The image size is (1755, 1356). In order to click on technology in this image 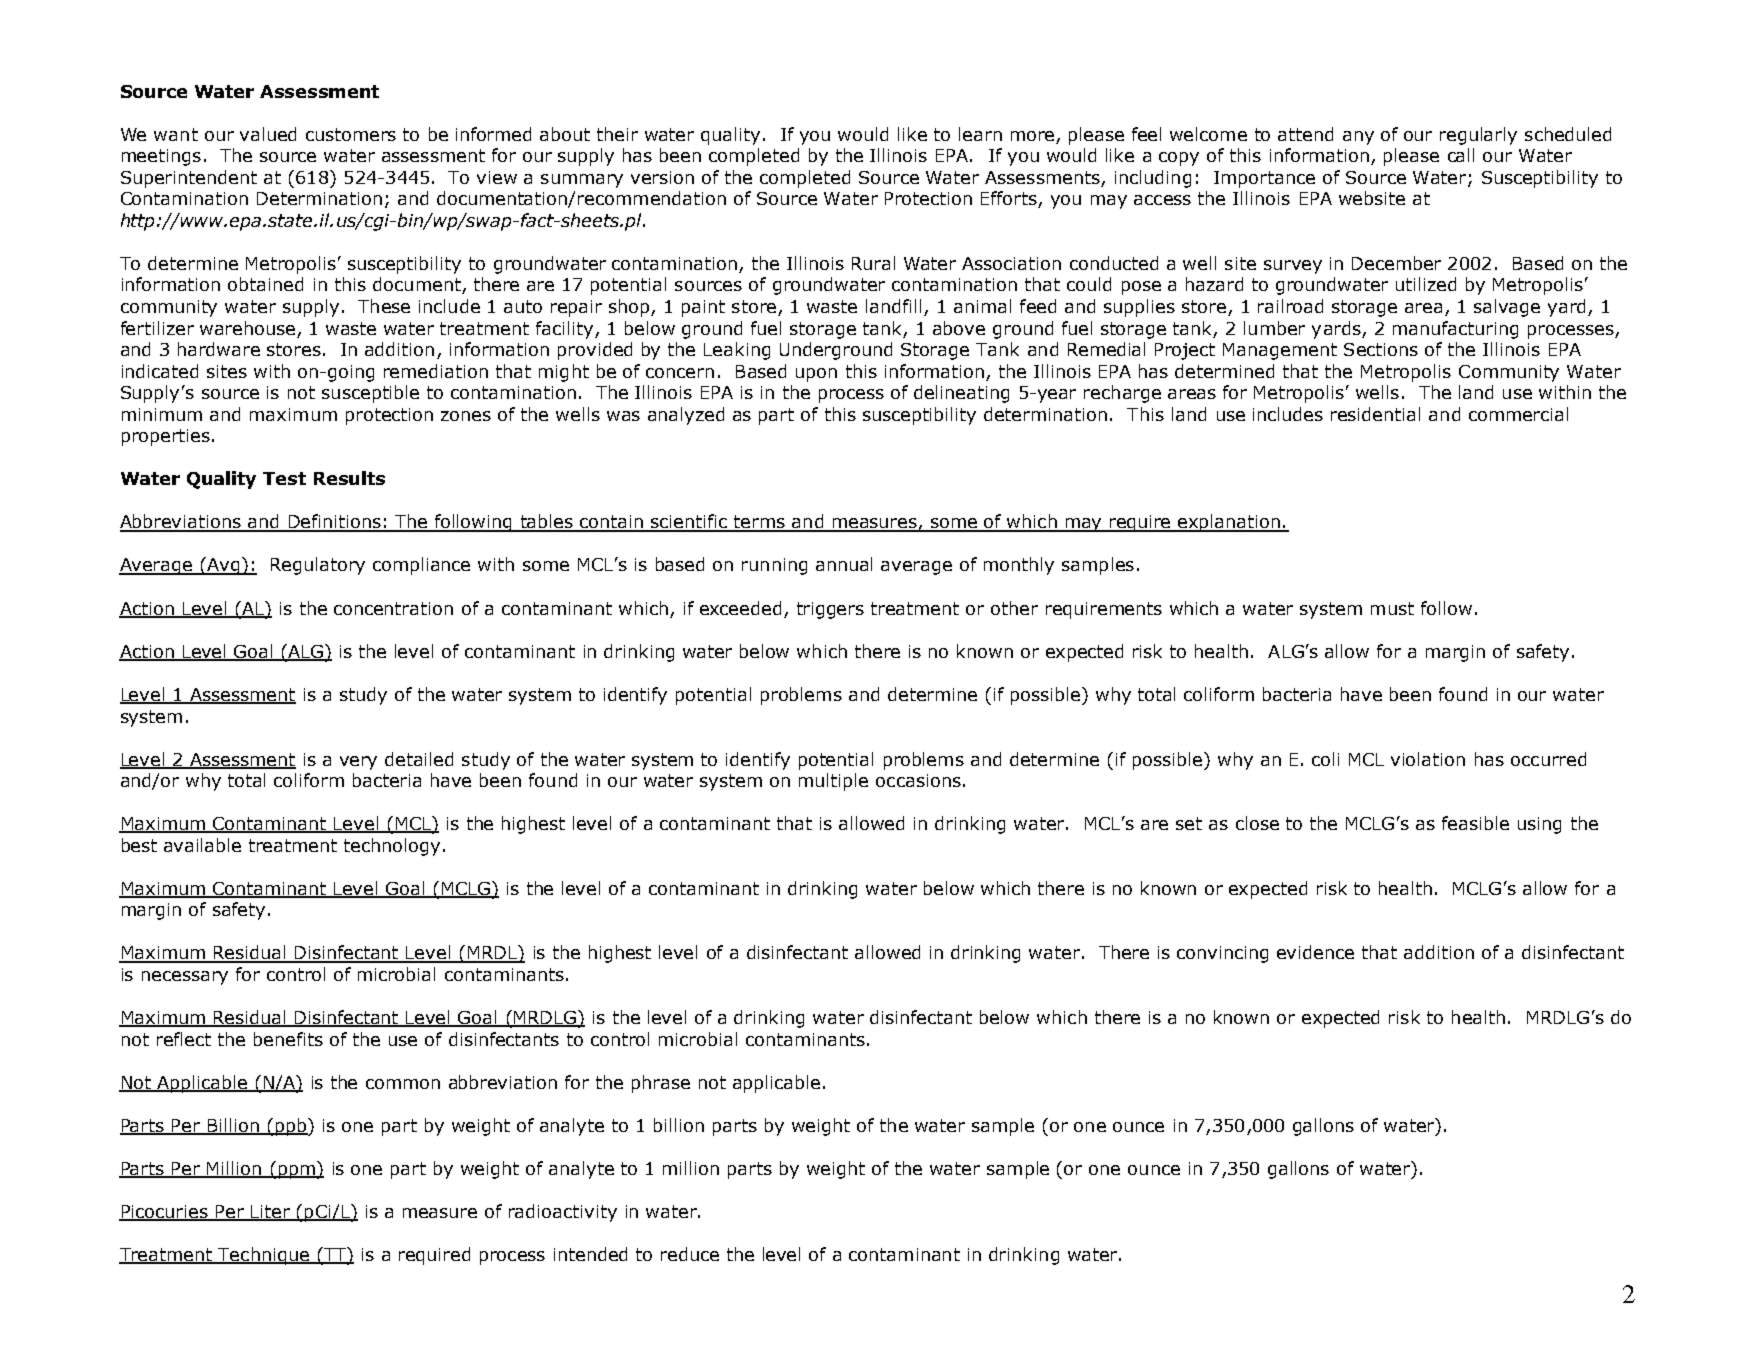, I will do `click(392, 847)`.
